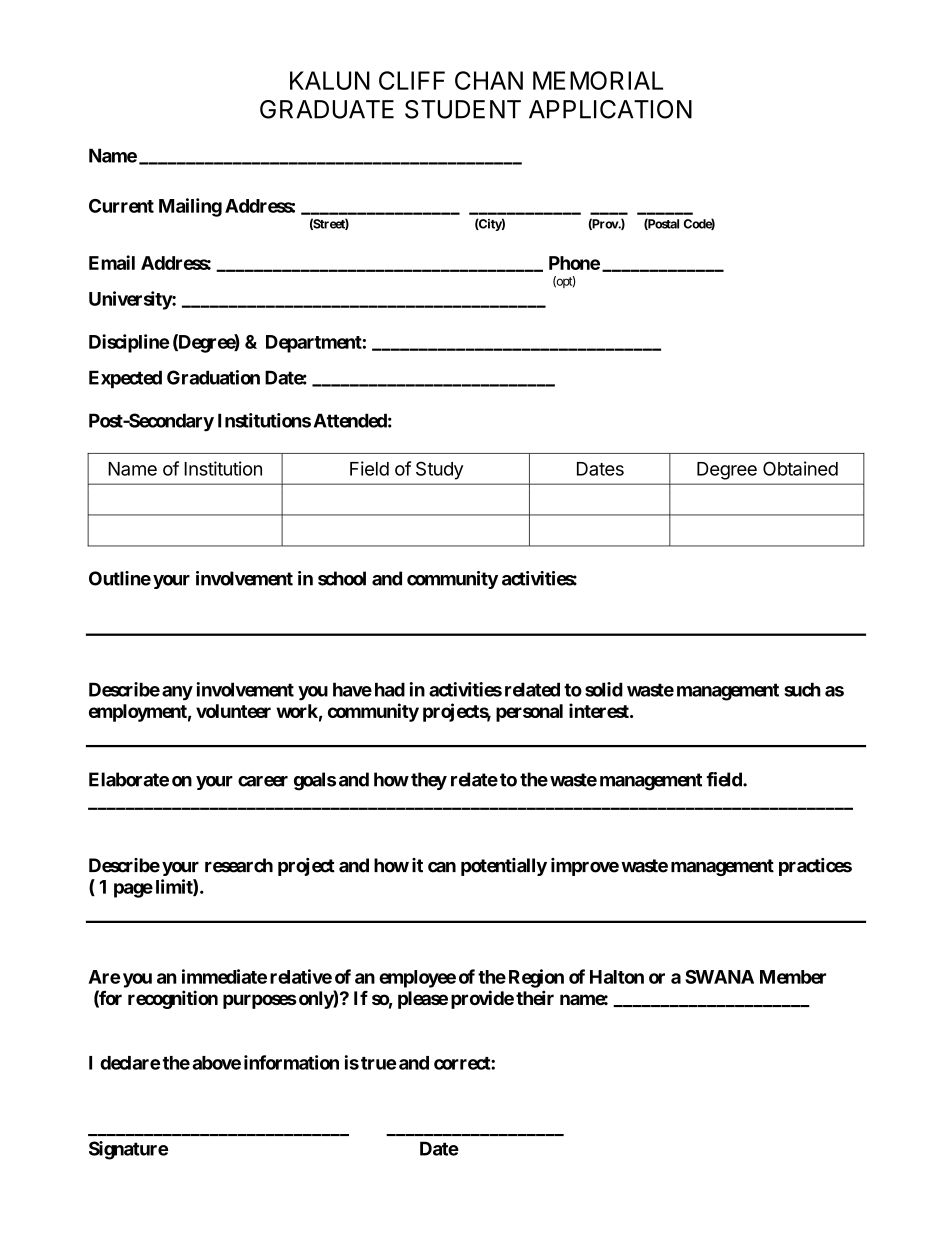 The height and width of the screenshot is (1233, 952). I want to click on GRADUATE, so click(327, 109).
